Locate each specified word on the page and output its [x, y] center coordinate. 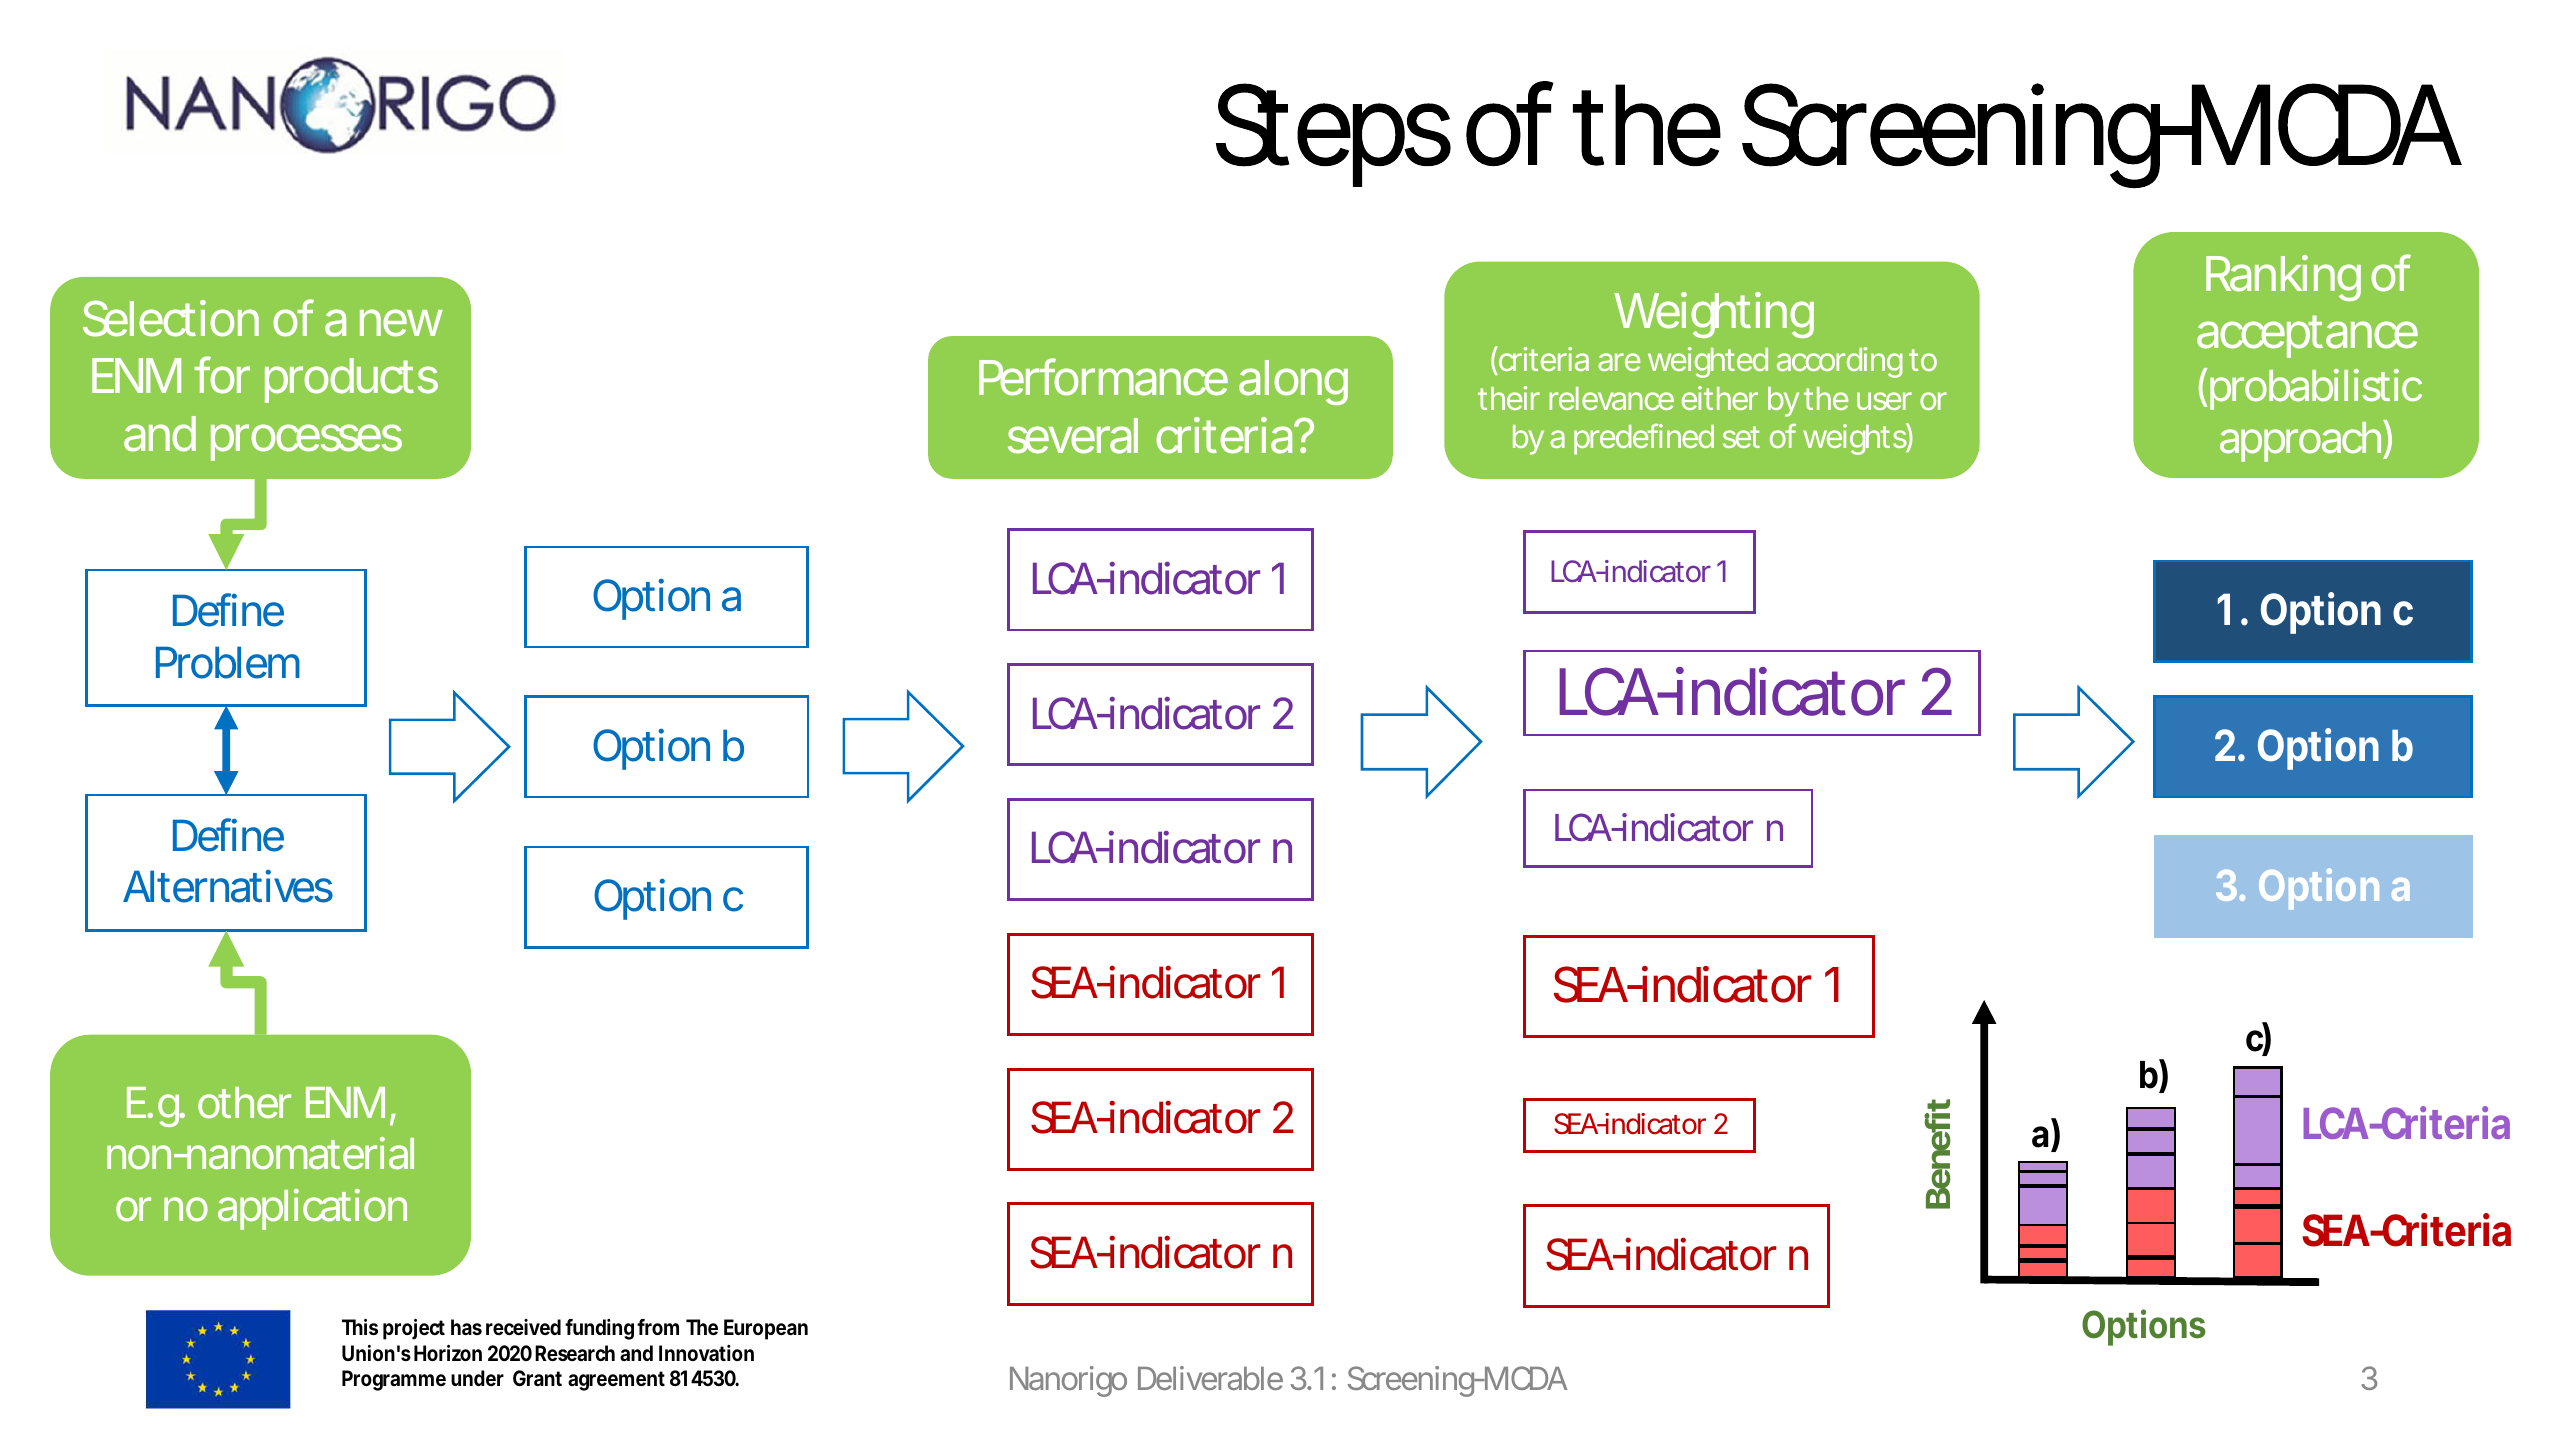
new [401, 323]
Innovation [706, 1353]
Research [575, 1353]
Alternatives [228, 886]
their [1509, 398]
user [1884, 401]
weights [1855, 439]
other [244, 1103]
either [1720, 398]
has [466, 1327]
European [766, 1329]
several [1073, 436]
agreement [616, 1381]
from [658, 1327]
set [1741, 437]
